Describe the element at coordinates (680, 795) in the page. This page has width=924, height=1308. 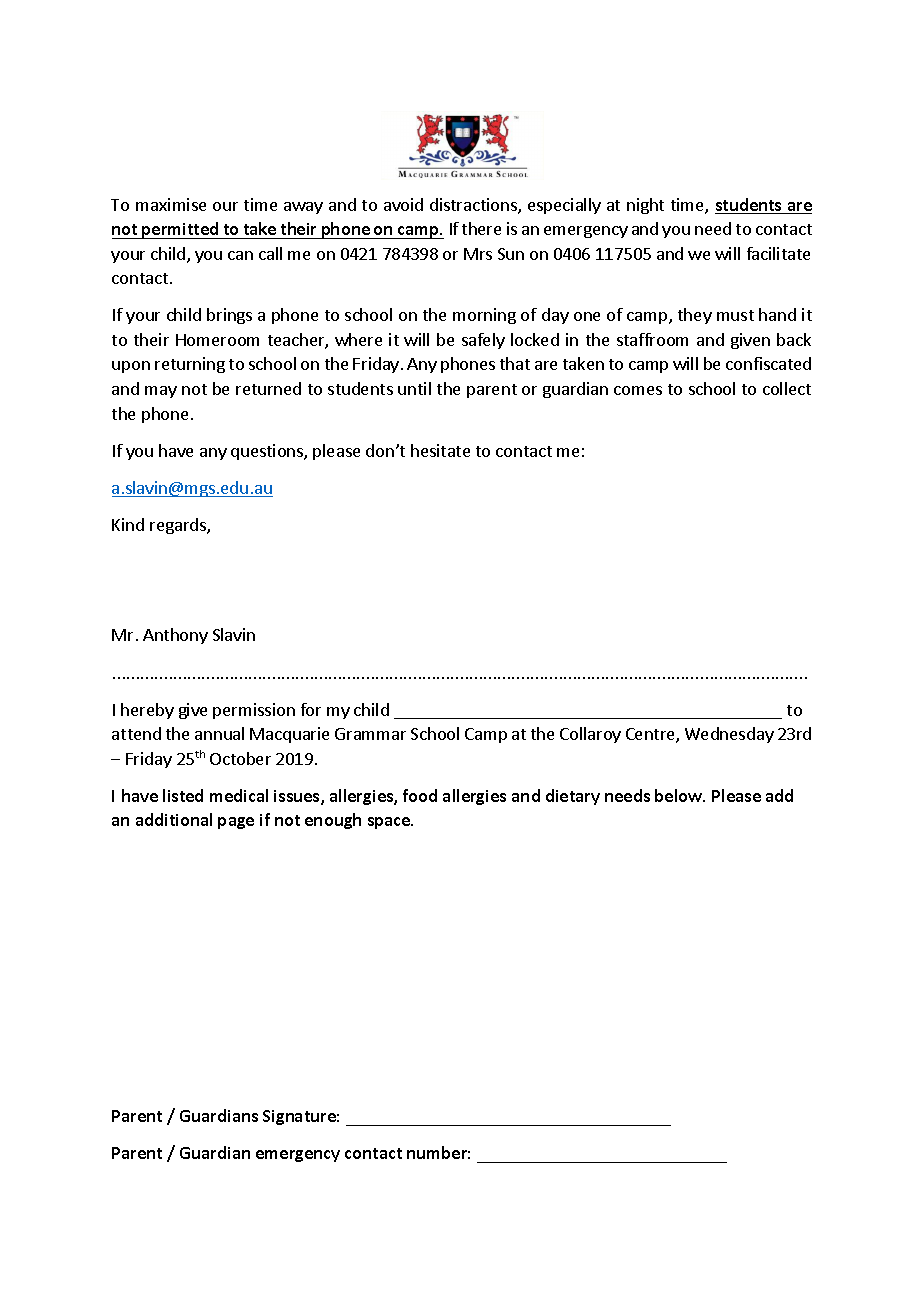
I see `below` at that location.
